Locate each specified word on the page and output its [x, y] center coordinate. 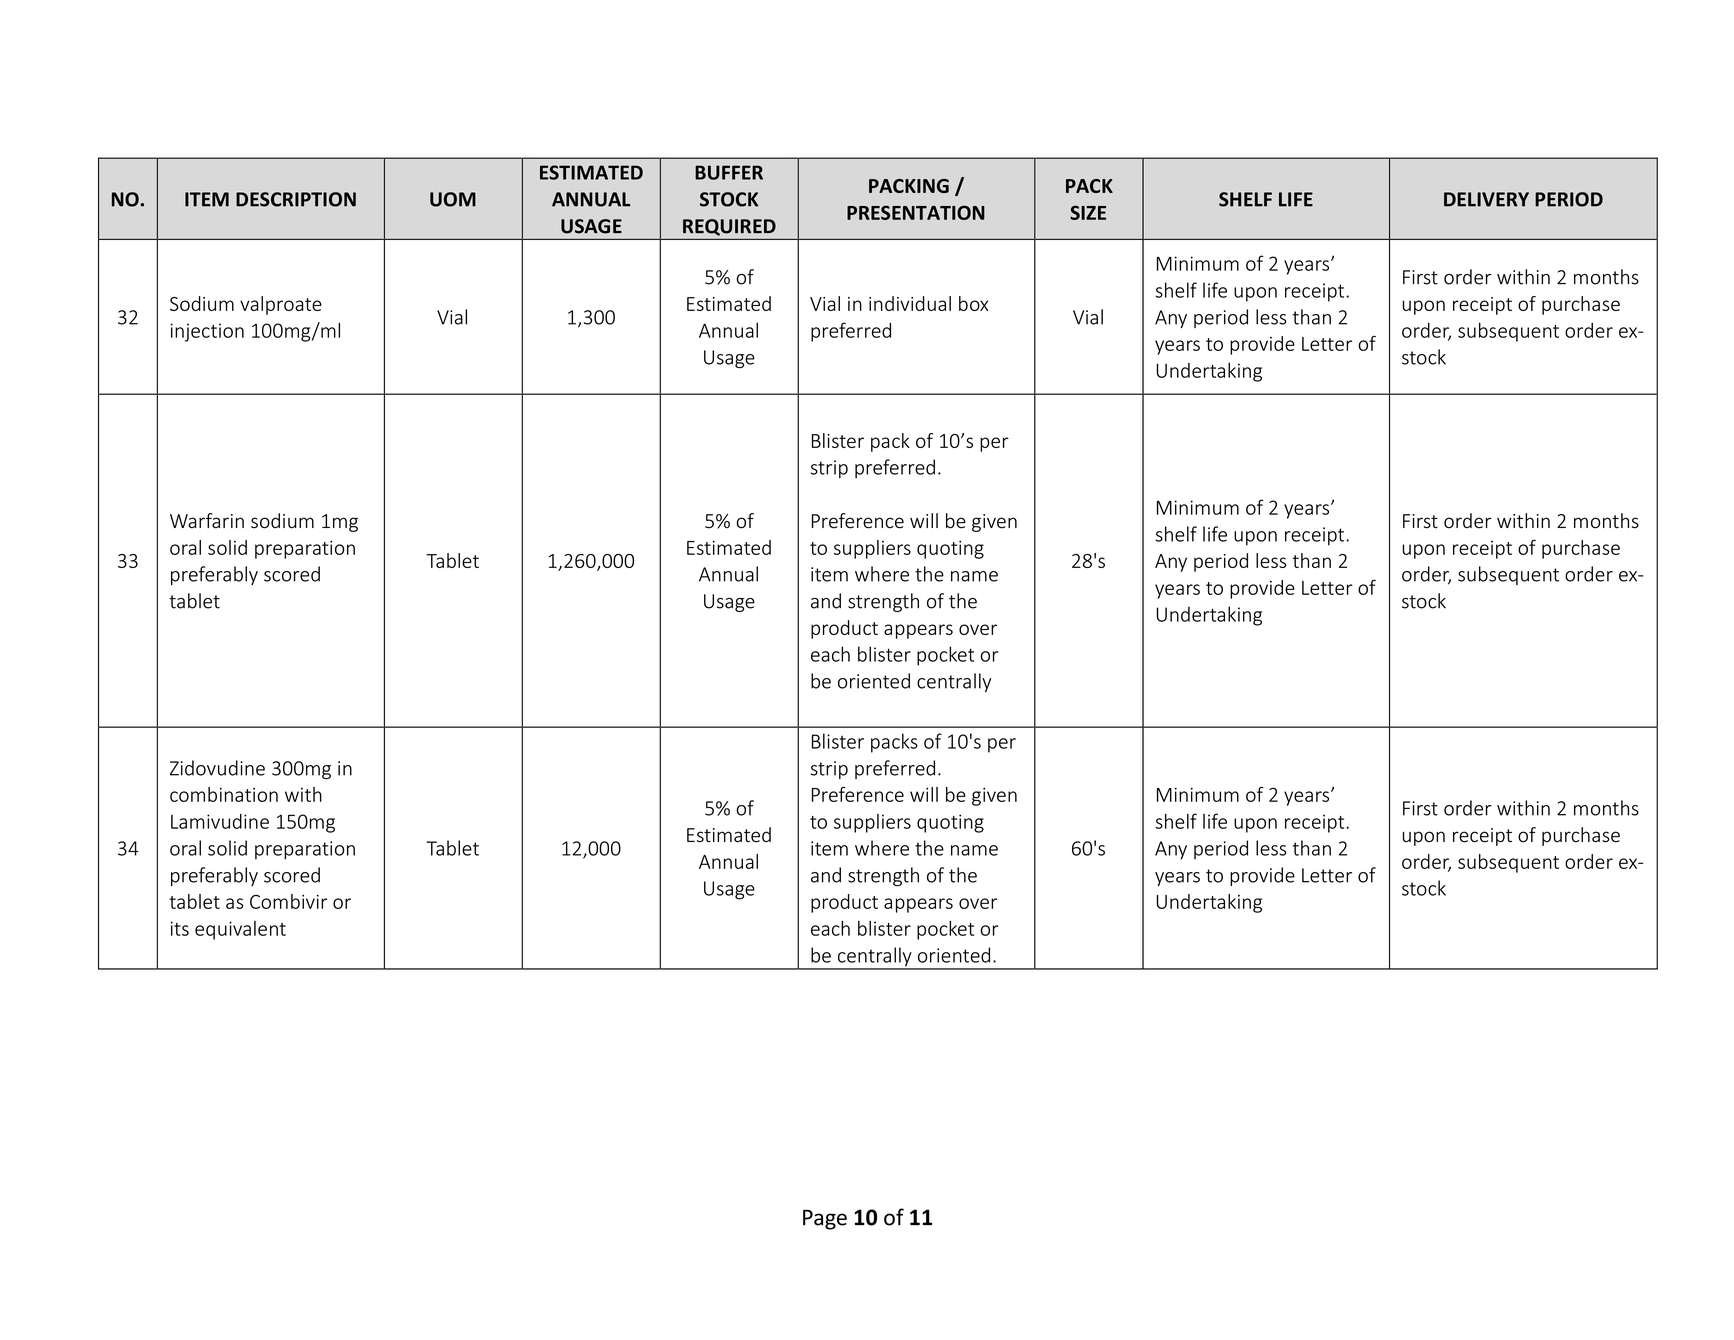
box [973, 303]
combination [224, 794]
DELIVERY [1486, 199]
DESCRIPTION [296, 199]
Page [825, 1219]
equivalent [240, 930]
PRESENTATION [916, 212]
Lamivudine [220, 821]
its [180, 928]
